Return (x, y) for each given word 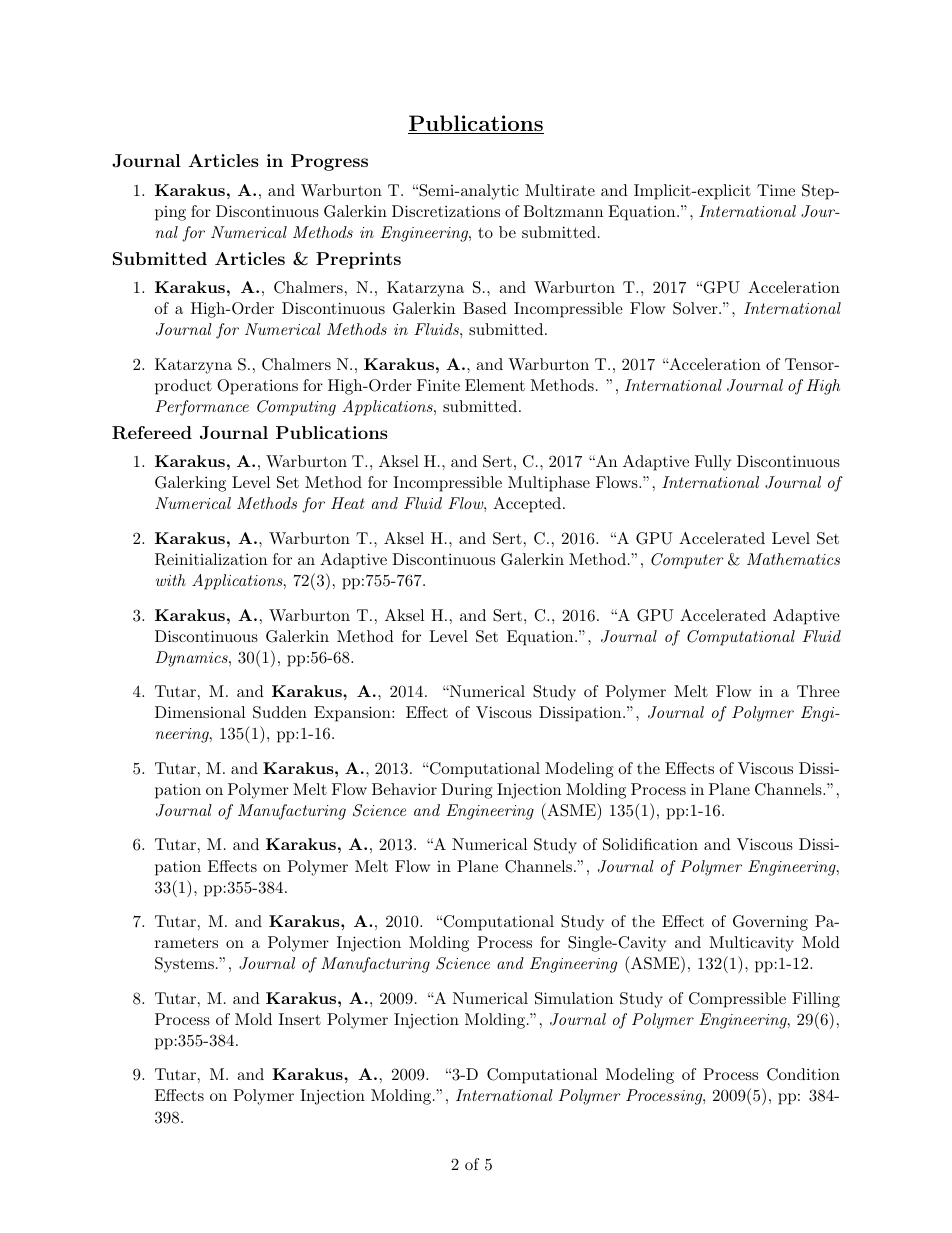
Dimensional (200, 712)
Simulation (574, 998)
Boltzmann (563, 211)
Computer (687, 561)
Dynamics (192, 659)
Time (776, 190)
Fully (713, 463)
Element (495, 385)
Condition (803, 1074)
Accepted (527, 505)
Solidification (650, 844)
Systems (184, 965)
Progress (329, 162)
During (467, 791)
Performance (202, 408)
